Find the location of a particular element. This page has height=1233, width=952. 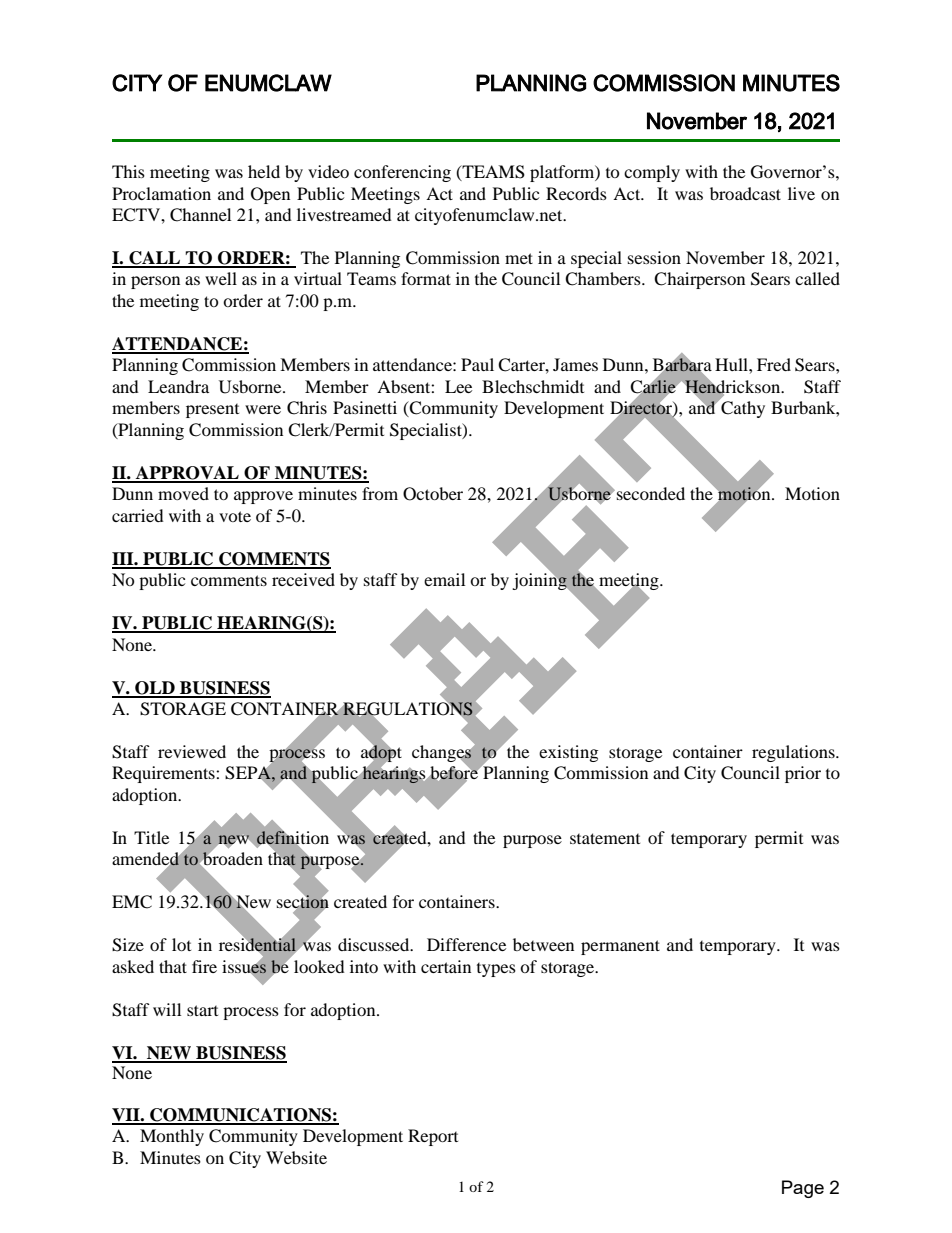

conferencing is located at coordinates (402, 173).
